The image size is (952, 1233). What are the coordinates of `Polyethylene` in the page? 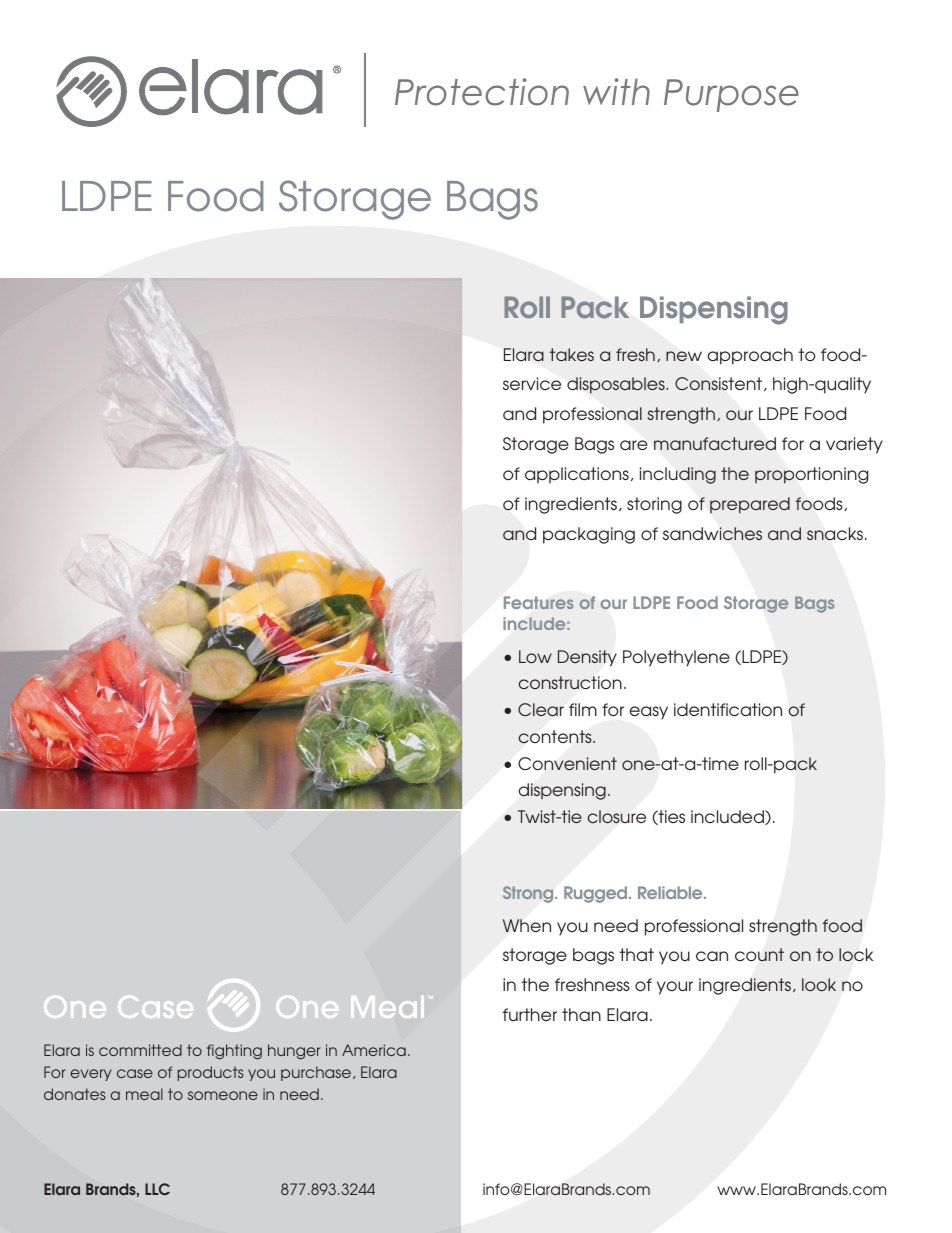 It's located at (676, 658).
